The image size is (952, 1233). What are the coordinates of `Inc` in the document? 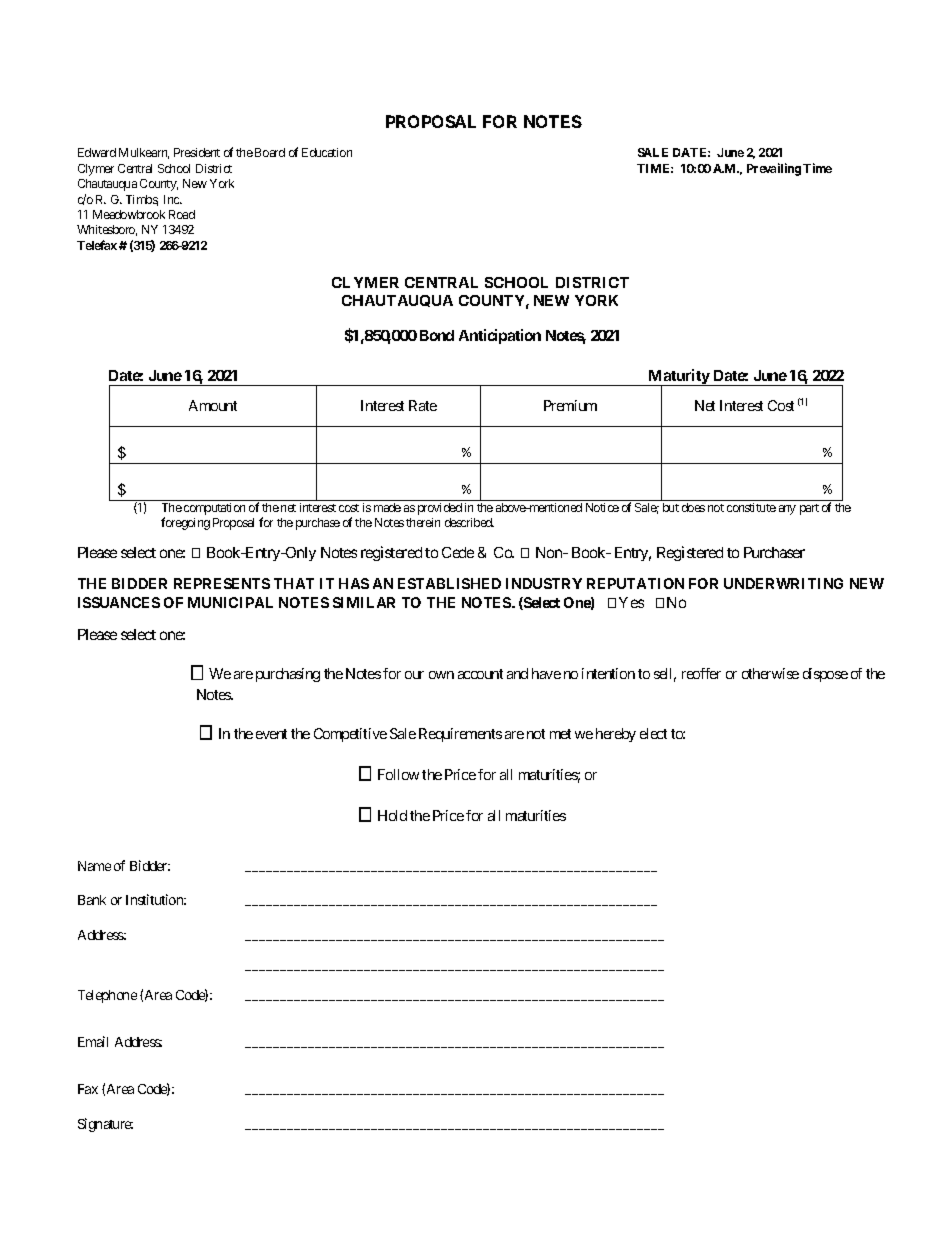 It's located at (172, 199).
